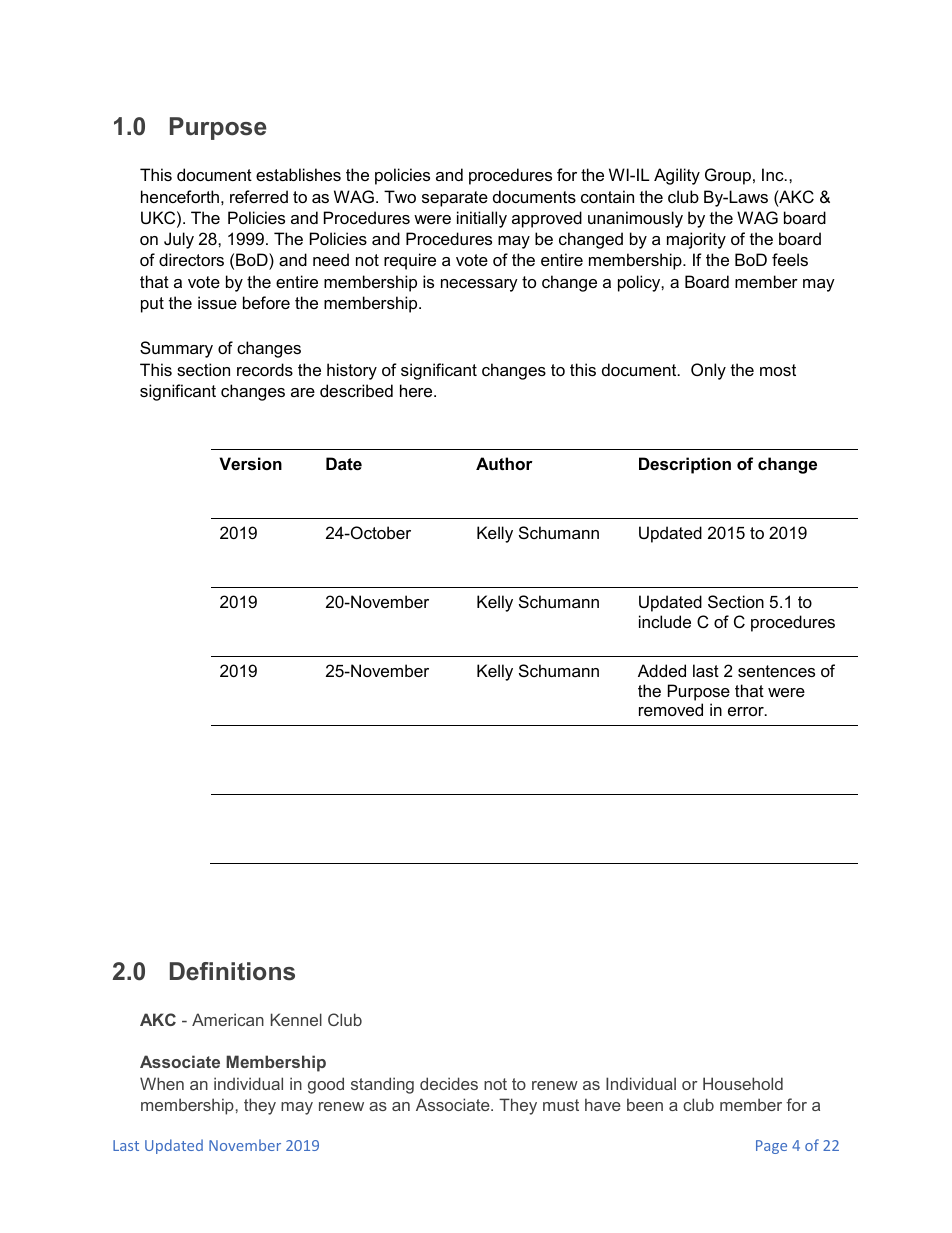  Describe the element at coordinates (232, 971) in the screenshot. I see `Definitions` at that location.
